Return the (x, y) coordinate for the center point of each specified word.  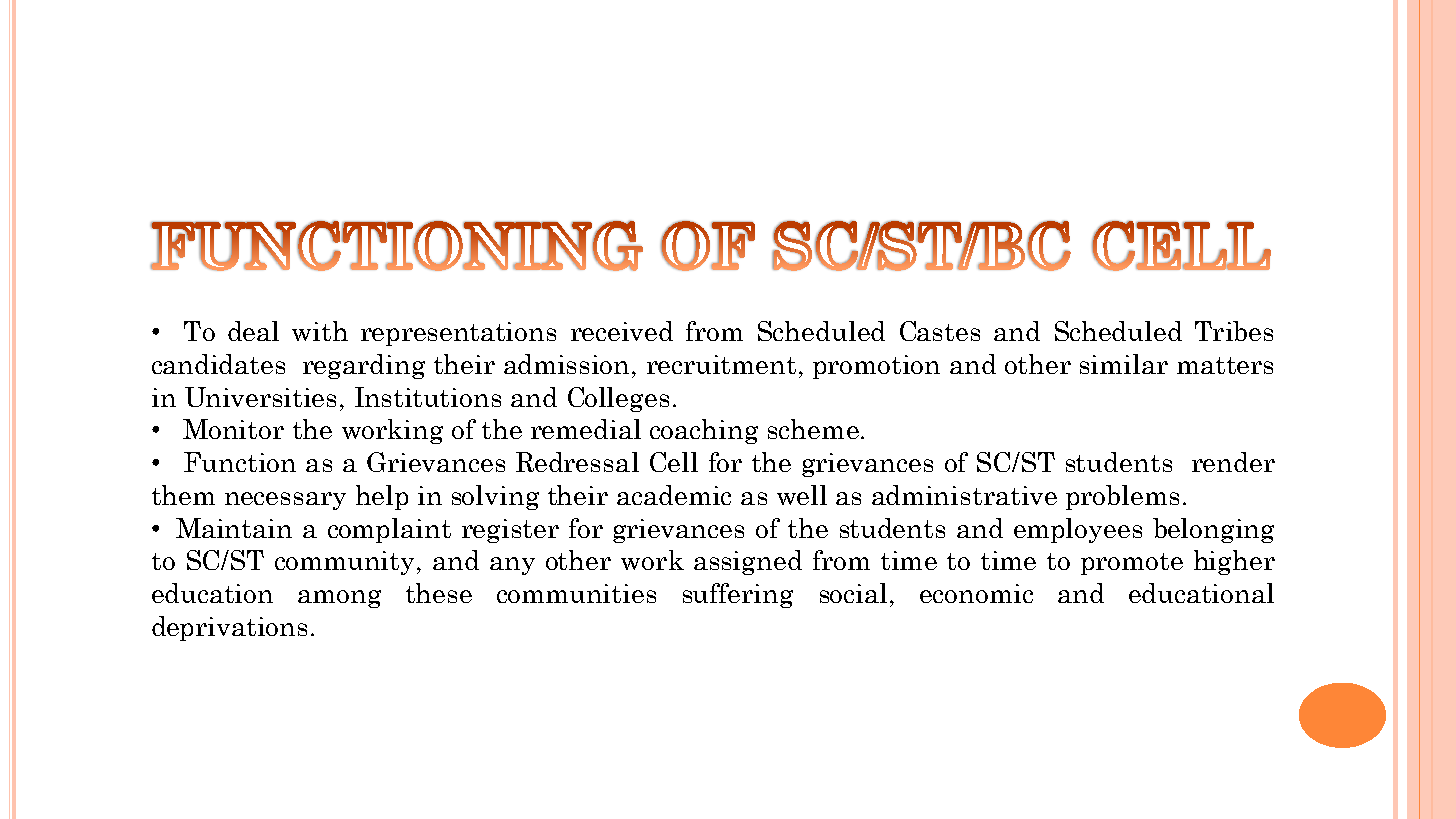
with (320, 331)
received (622, 331)
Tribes (1234, 331)
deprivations (229, 628)
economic (976, 593)
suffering (738, 595)
